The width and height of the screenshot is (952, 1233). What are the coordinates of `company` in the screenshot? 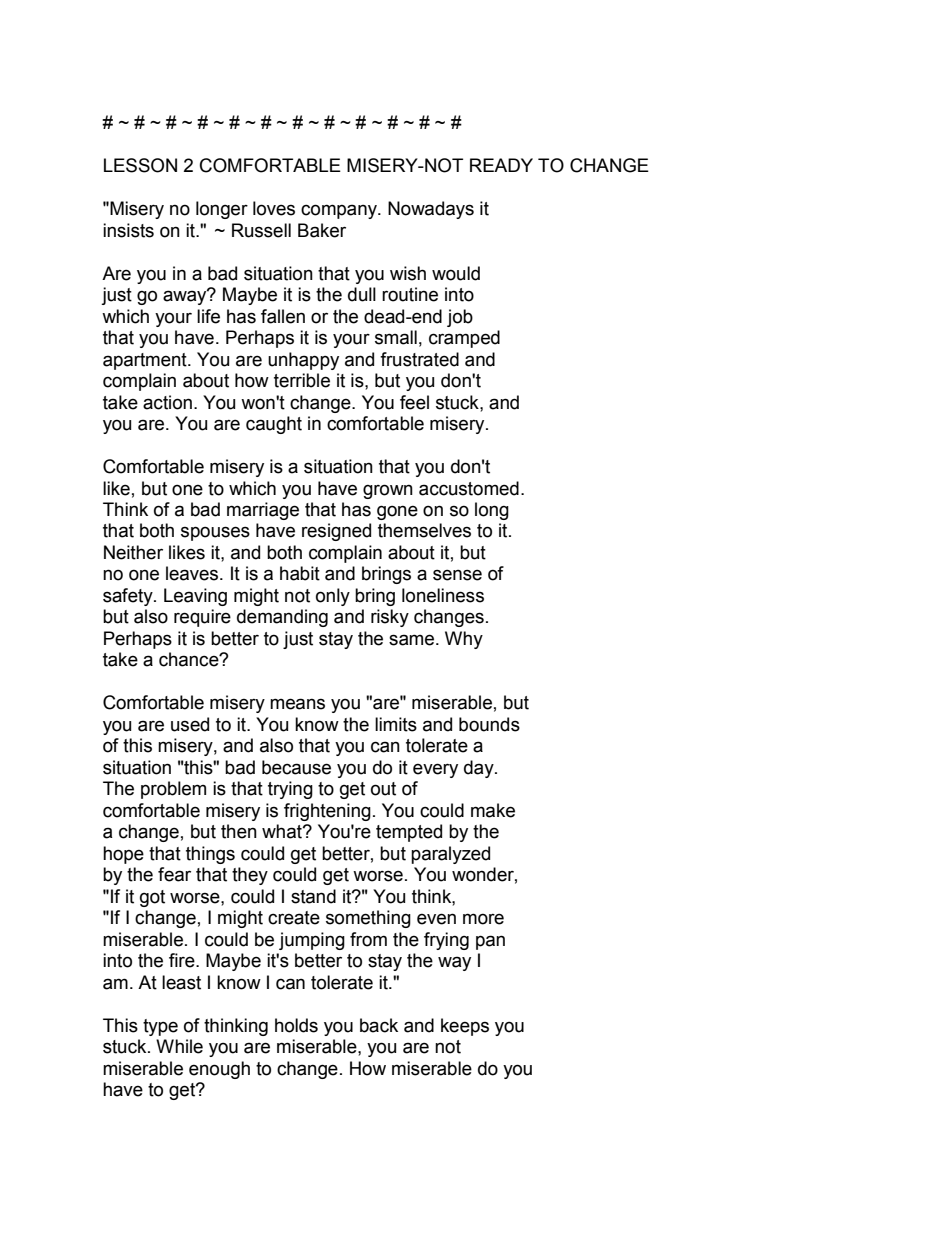 It's located at (340, 211).
